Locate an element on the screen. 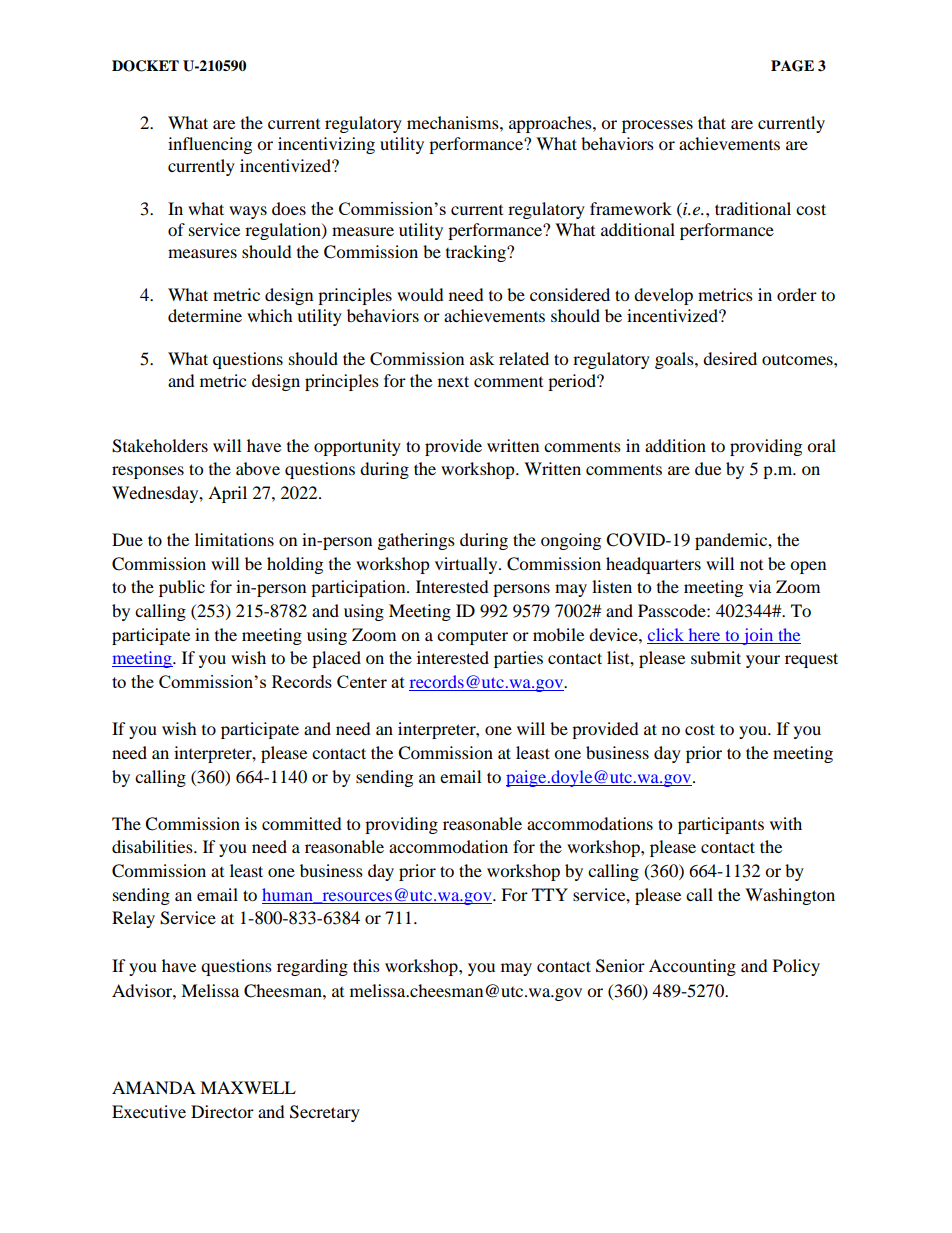  MAXWELL is located at coordinates (248, 1087).
